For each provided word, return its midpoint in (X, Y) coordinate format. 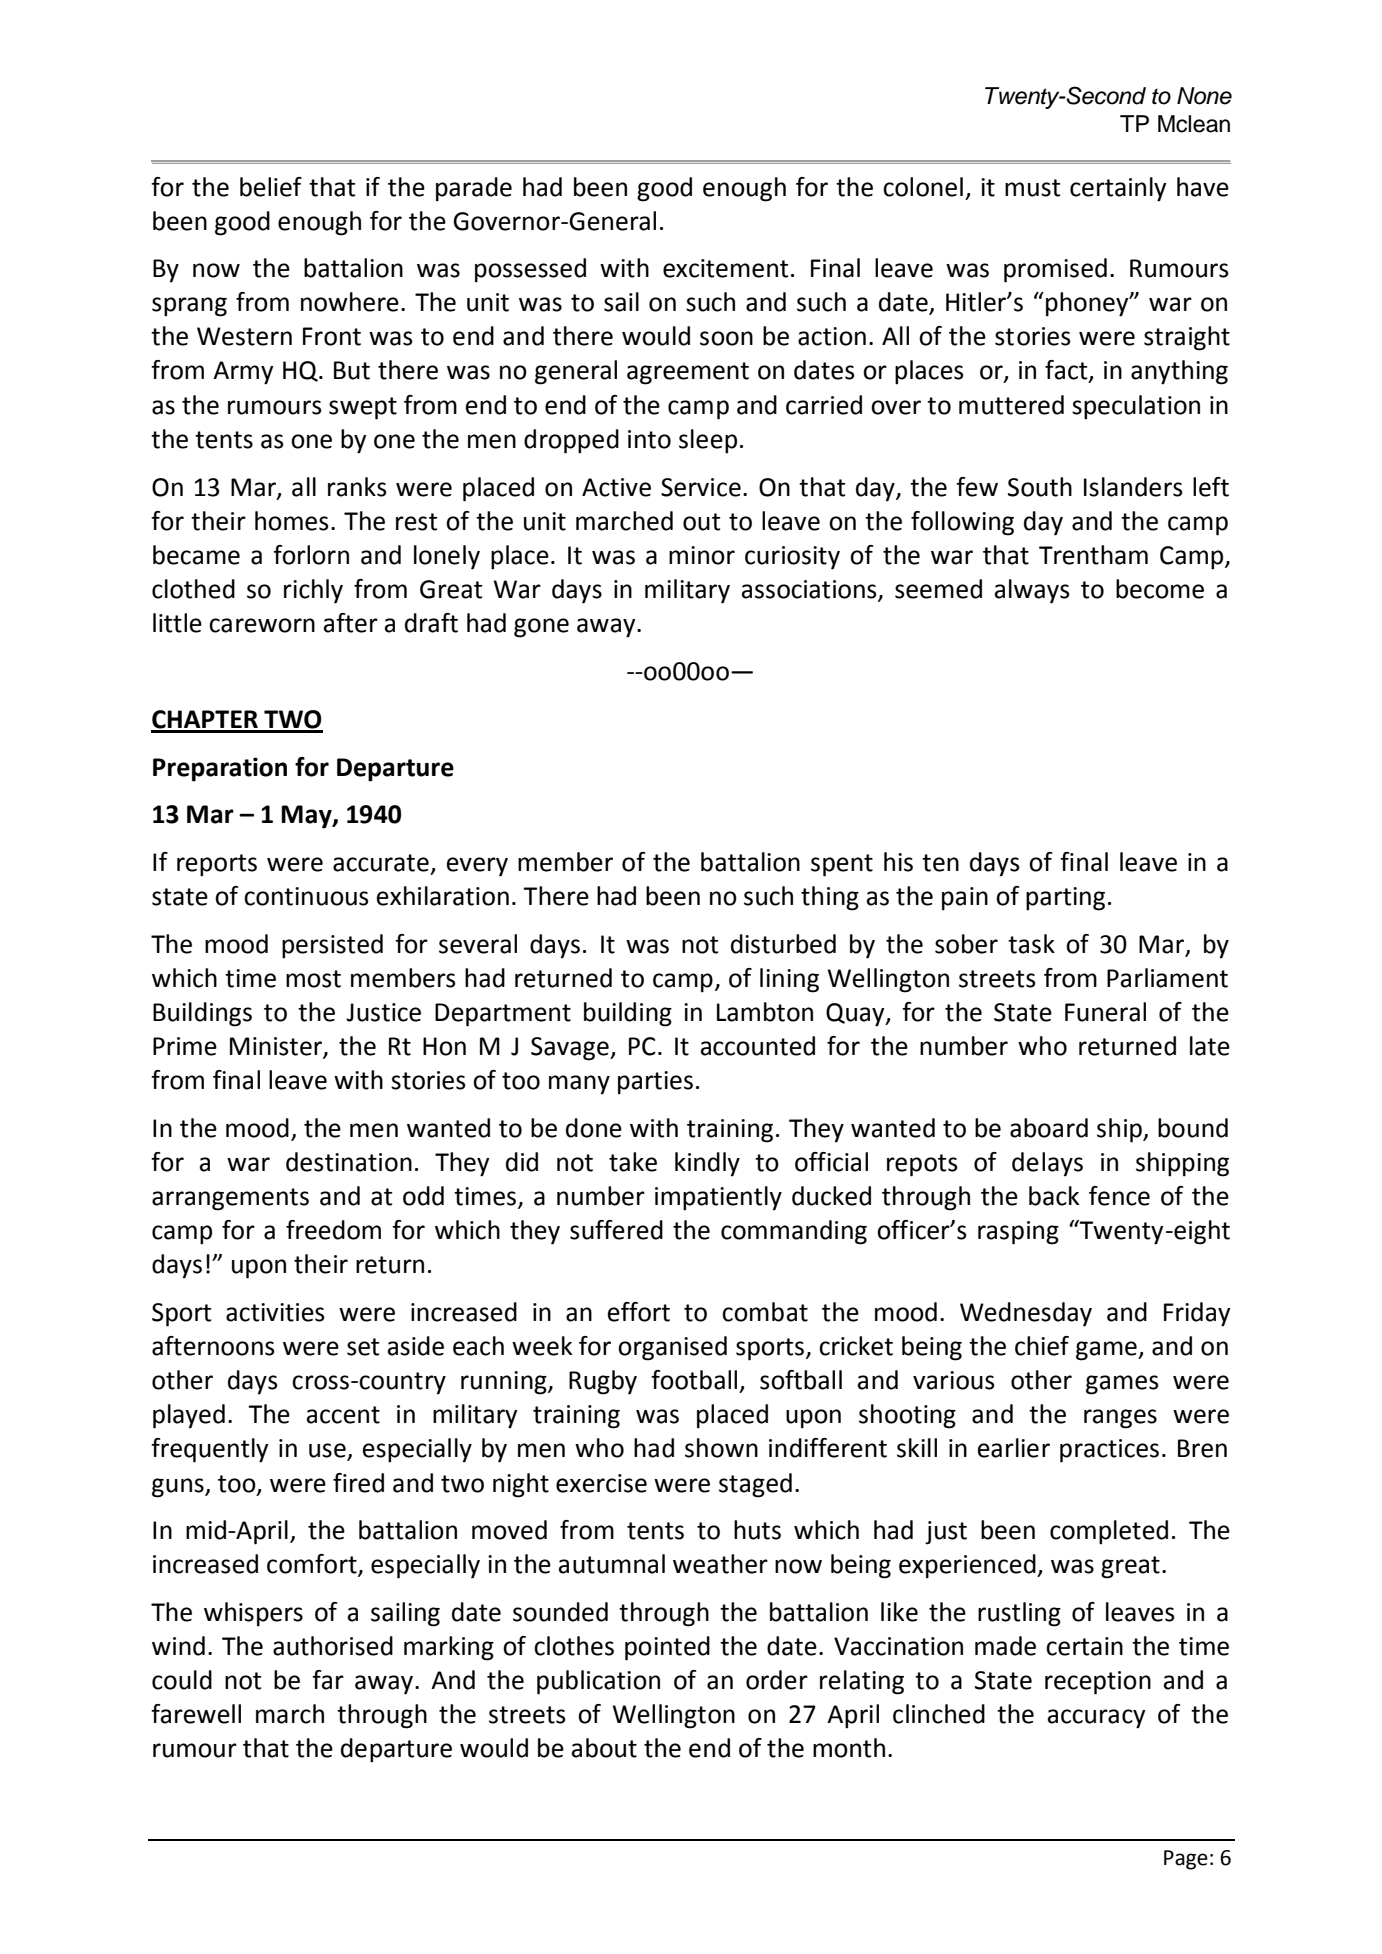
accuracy (1096, 1719)
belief (271, 187)
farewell (196, 1714)
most (313, 979)
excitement (725, 268)
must (1032, 188)
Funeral (1105, 1012)
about (604, 1748)
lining (789, 980)
